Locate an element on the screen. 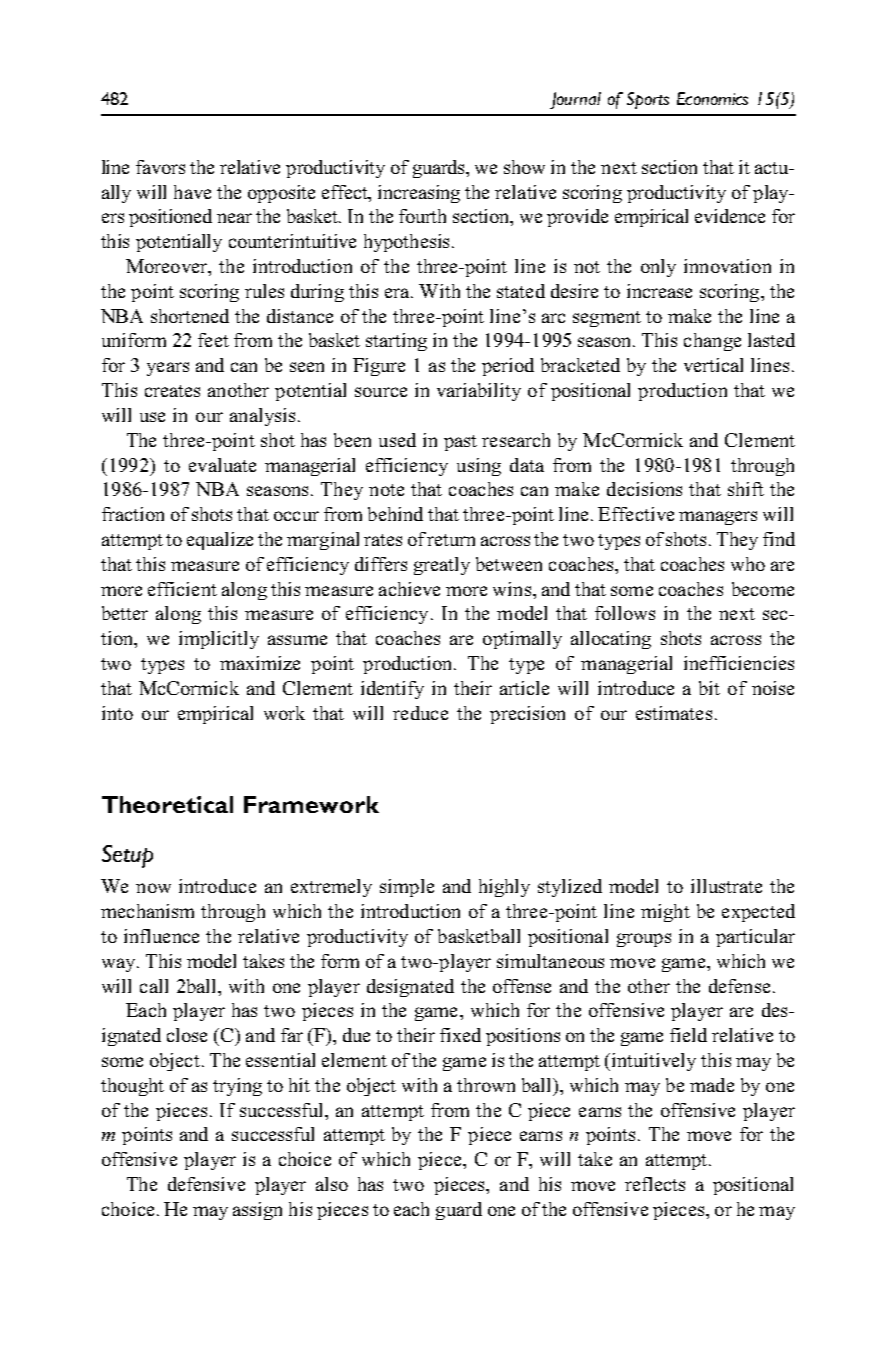 The image size is (896, 1345). reflects is located at coordinates (655, 1184).
